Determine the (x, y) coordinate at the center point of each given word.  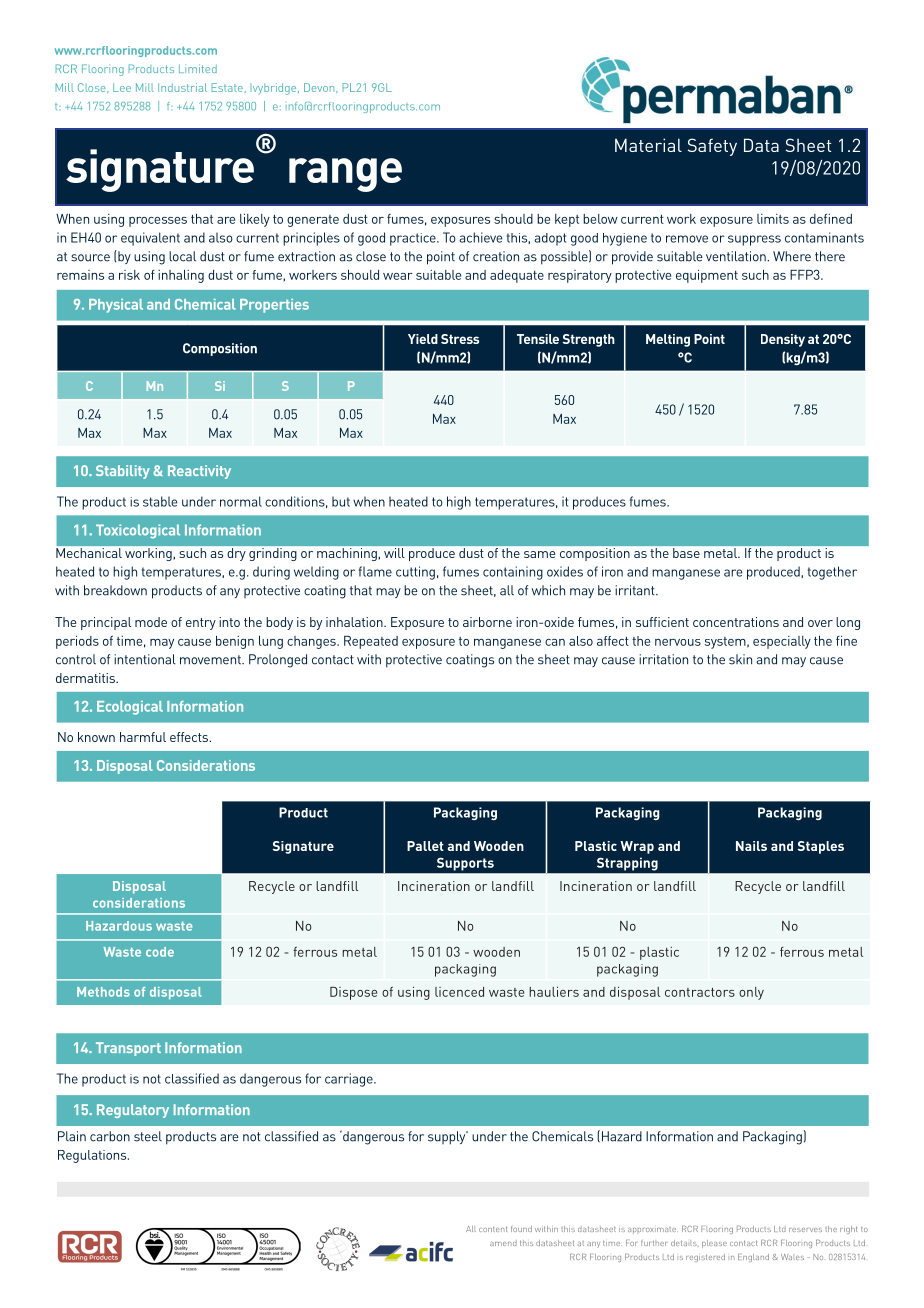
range (345, 175)
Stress (460, 339)
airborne (487, 622)
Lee (122, 87)
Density (783, 340)
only (751, 993)
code (160, 952)
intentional (145, 659)
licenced (459, 992)
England (753, 1258)
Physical (116, 306)
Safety (712, 147)
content (493, 1229)
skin (740, 659)
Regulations (93, 1156)
